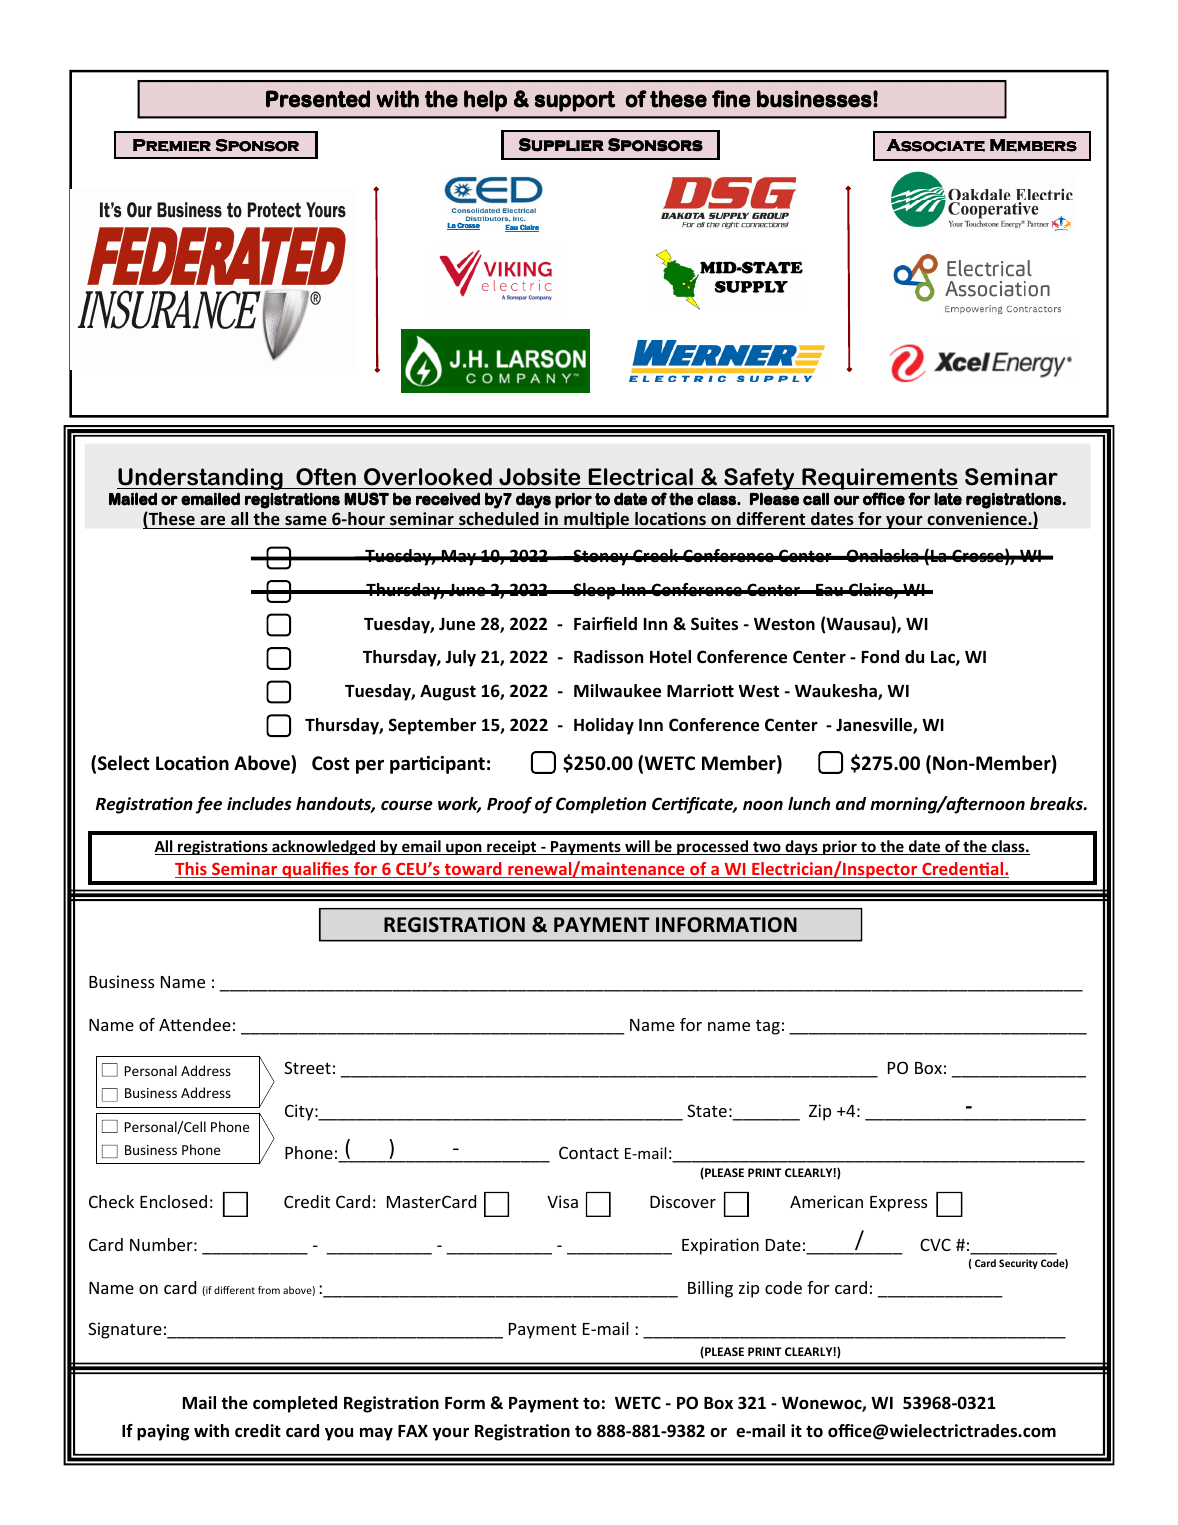  I want to click on lunch, so click(809, 803).
